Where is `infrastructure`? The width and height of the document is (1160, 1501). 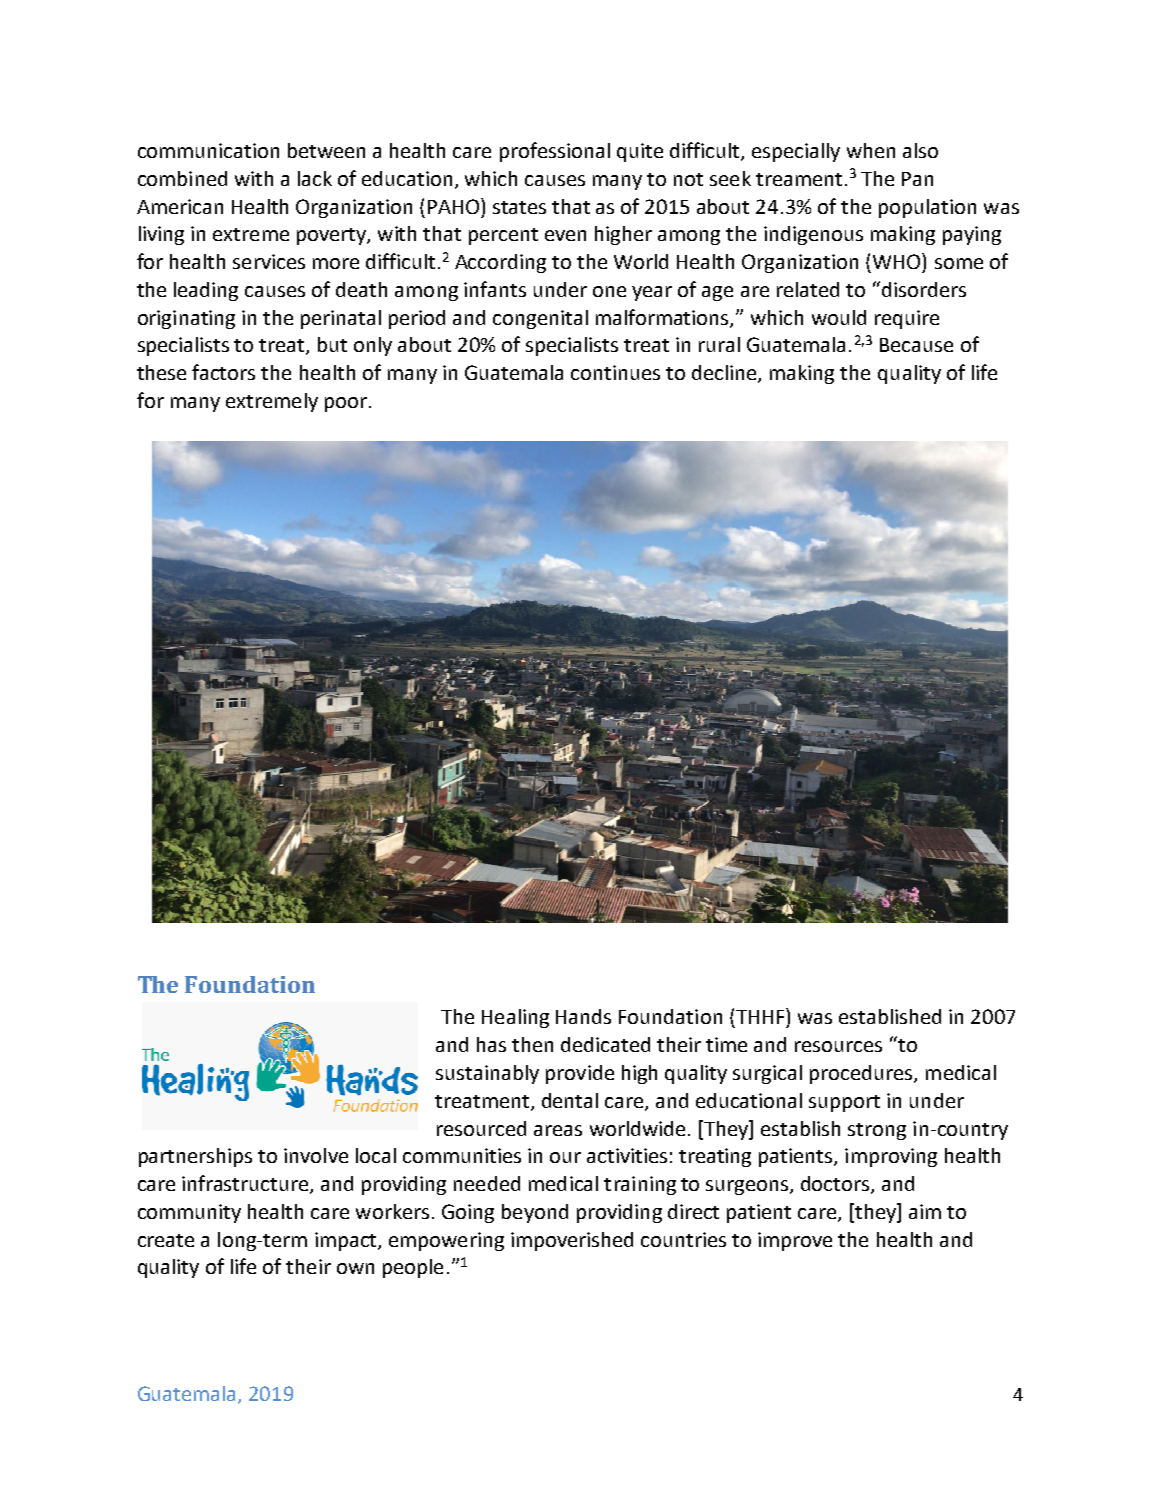
infrastructure is located at coordinates (246, 1184).
